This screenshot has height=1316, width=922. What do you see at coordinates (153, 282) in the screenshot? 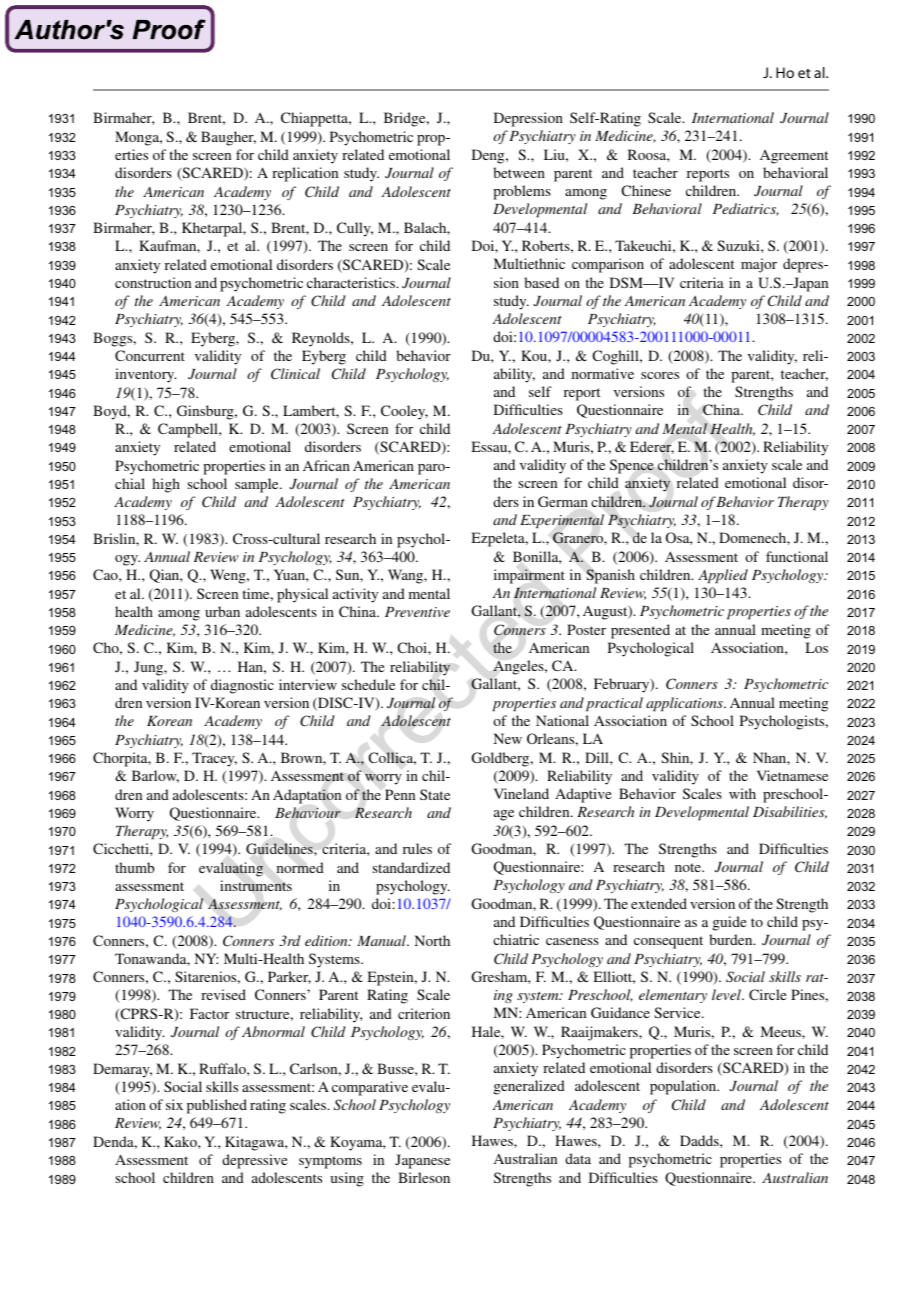
I see `construction` at bounding box center [153, 282].
